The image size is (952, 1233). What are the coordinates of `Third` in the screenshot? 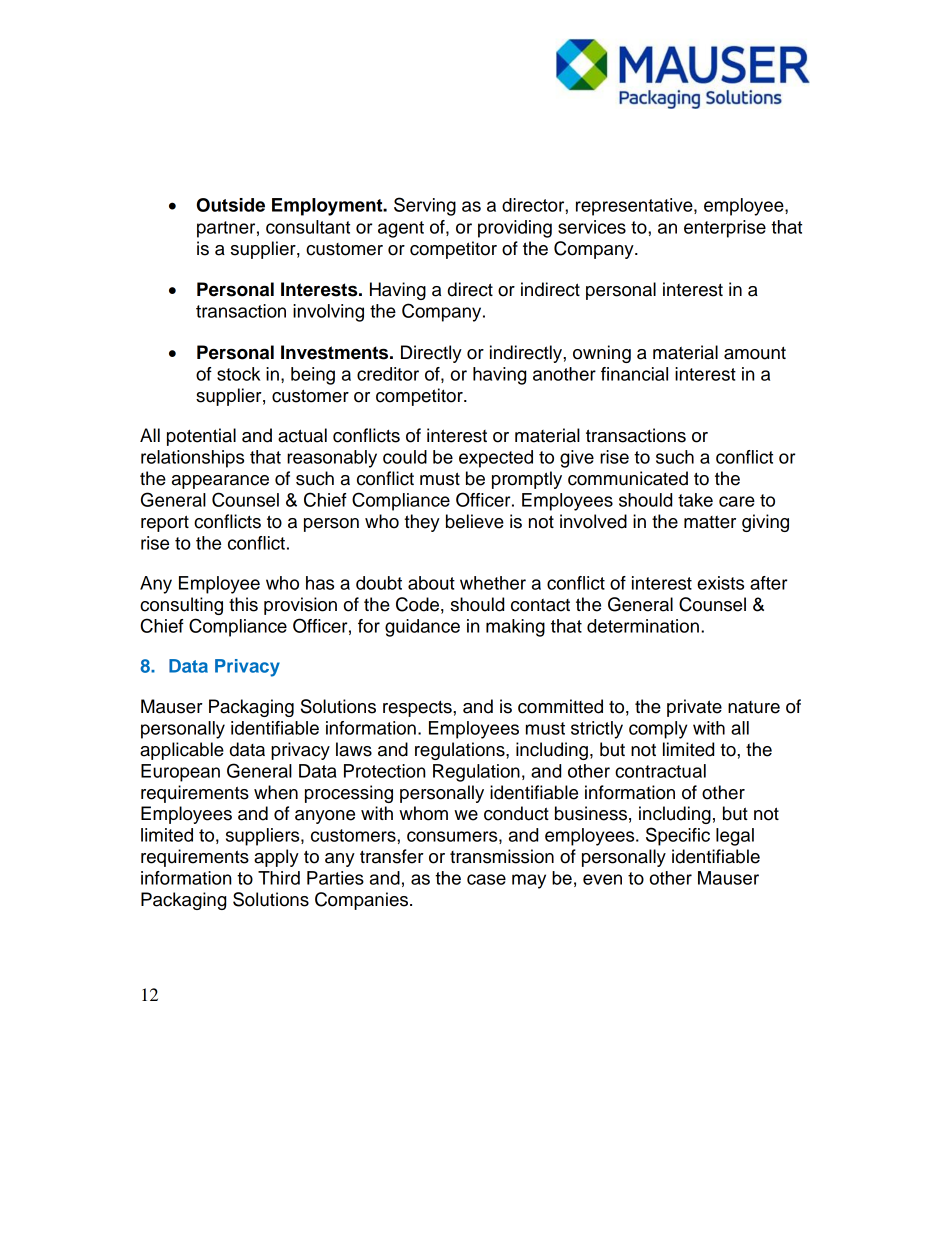 It's located at (279, 878).
